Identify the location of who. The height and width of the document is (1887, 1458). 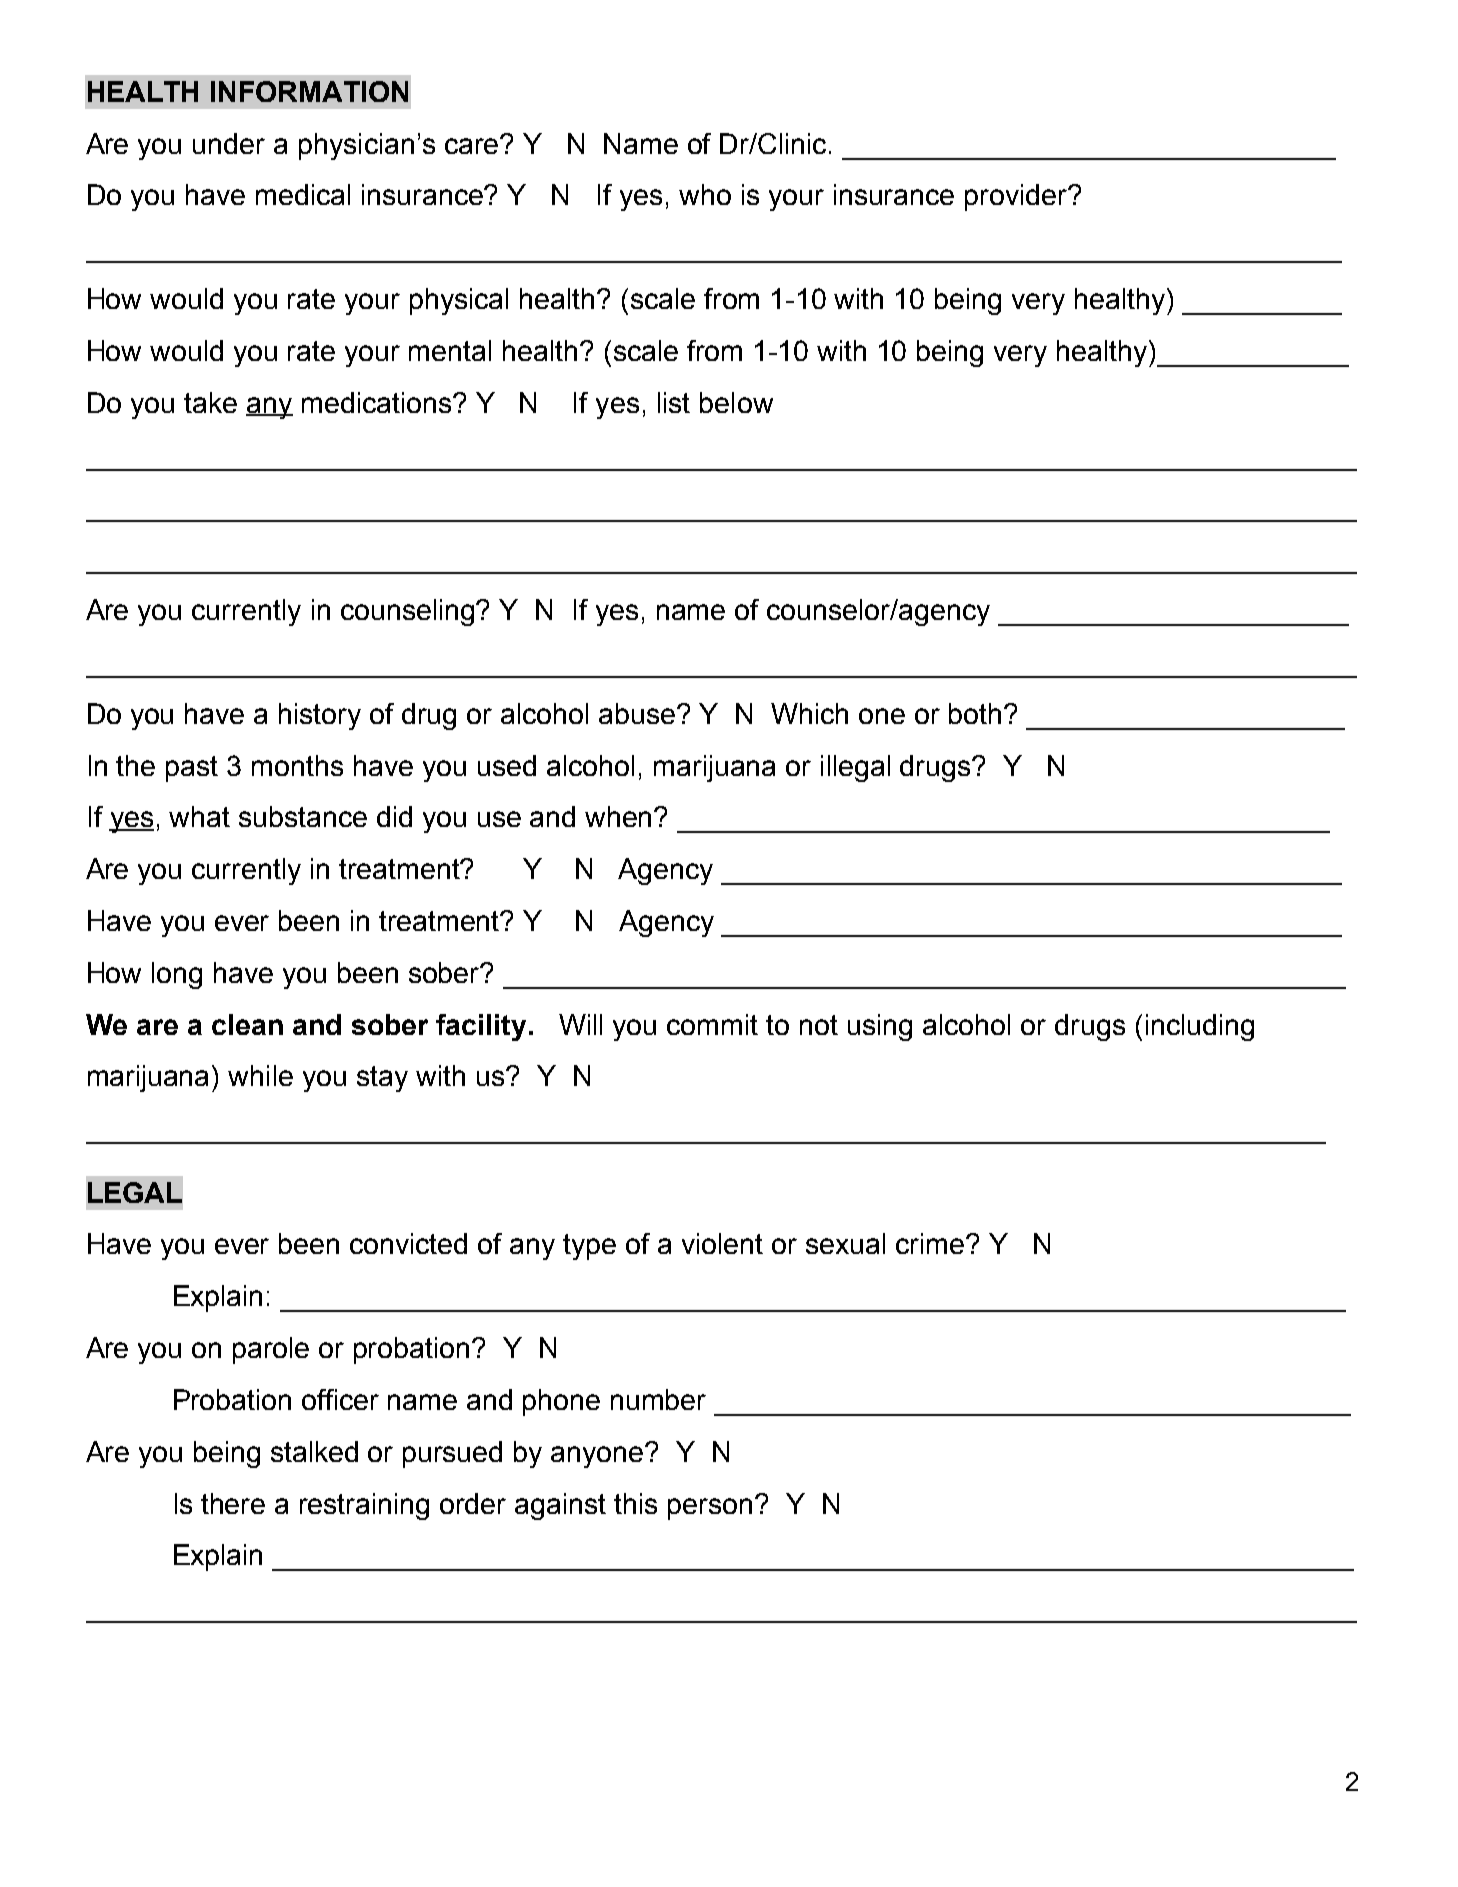
(705, 194).
